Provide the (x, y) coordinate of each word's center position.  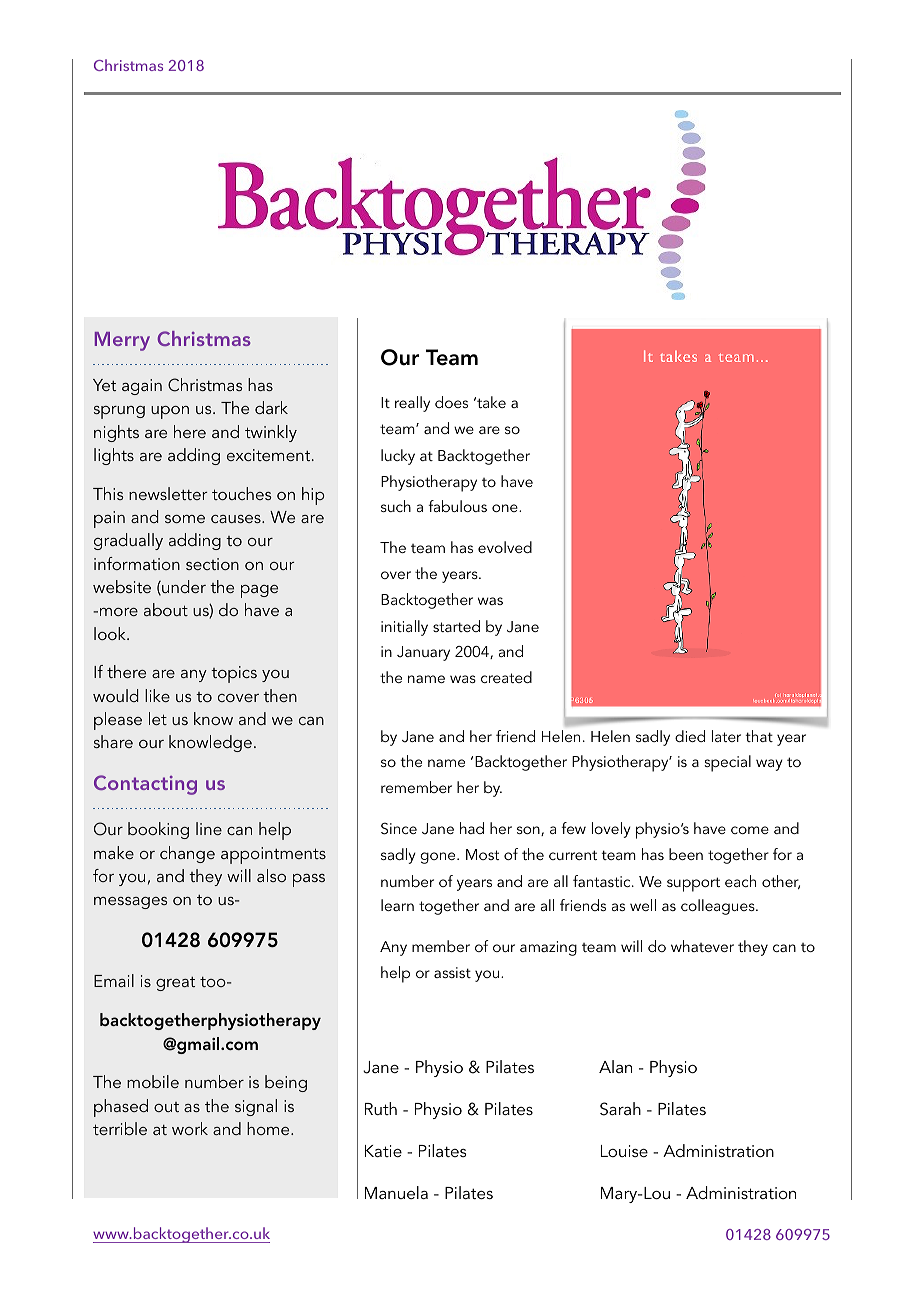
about (166, 609)
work (190, 1128)
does (451, 402)
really (412, 404)
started (456, 626)
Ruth (381, 1108)
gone (439, 858)
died (690, 736)
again (142, 387)
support (693, 884)
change (187, 854)
